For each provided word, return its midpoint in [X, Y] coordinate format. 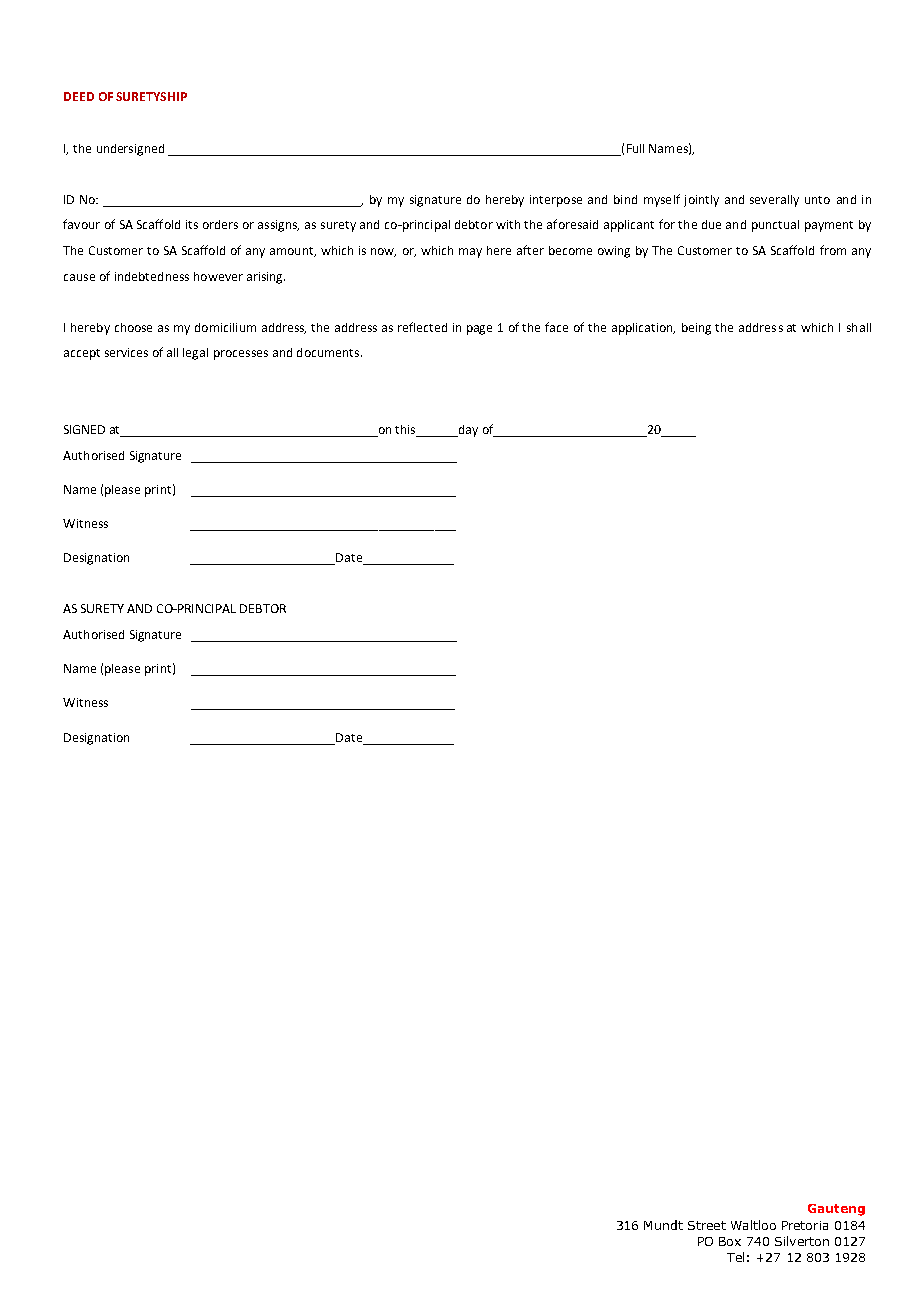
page [479, 330]
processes [241, 355]
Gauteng [836, 1210]
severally [774, 201]
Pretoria [805, 1225]
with [508, 224]
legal [195, 354]
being [696, 329]
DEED [79, 96]
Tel [735, 1257]
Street [707, 1225]
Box [730, 1241]
